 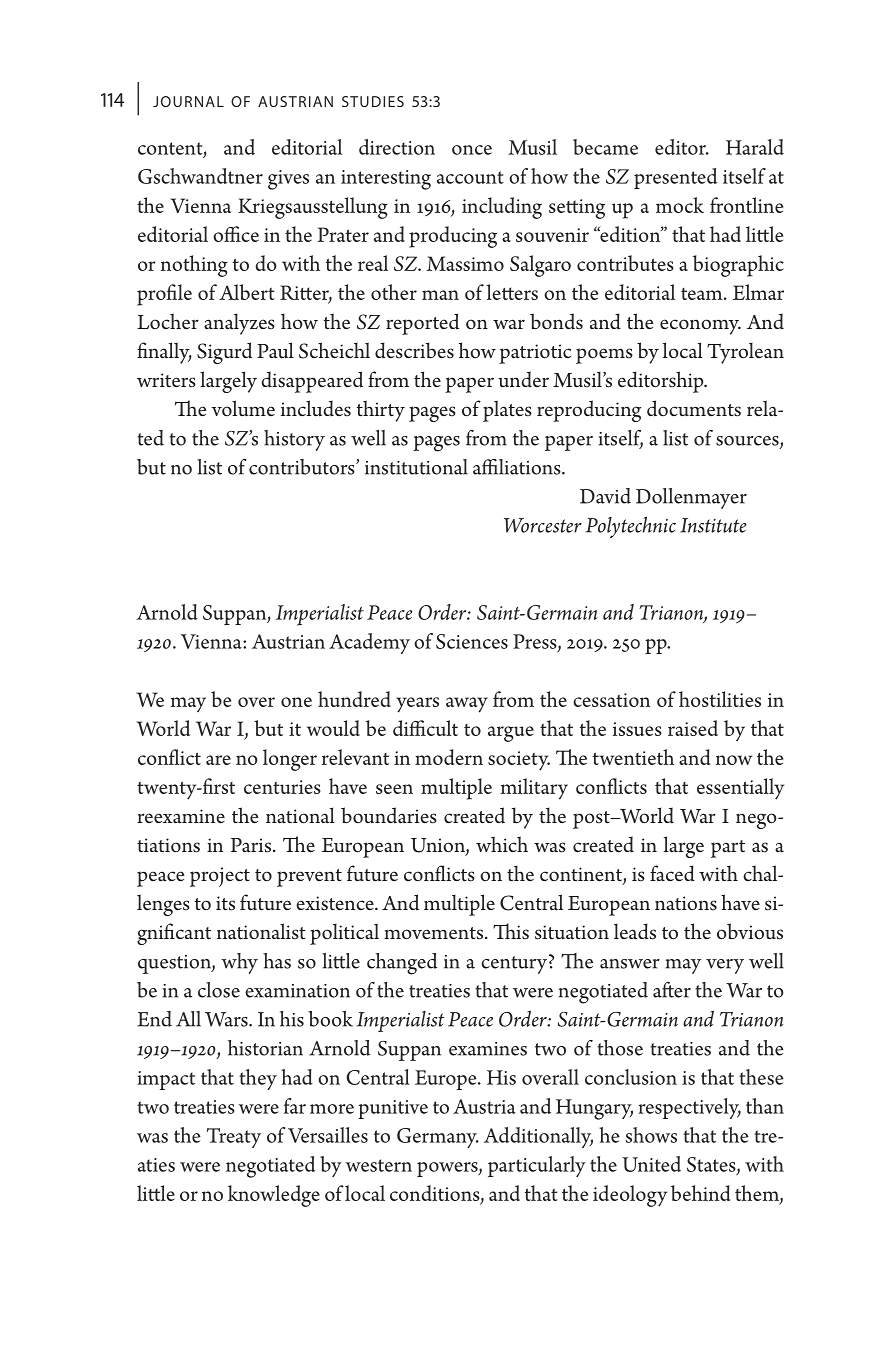 I want to click on essentially, so click(x=740, y=789).
